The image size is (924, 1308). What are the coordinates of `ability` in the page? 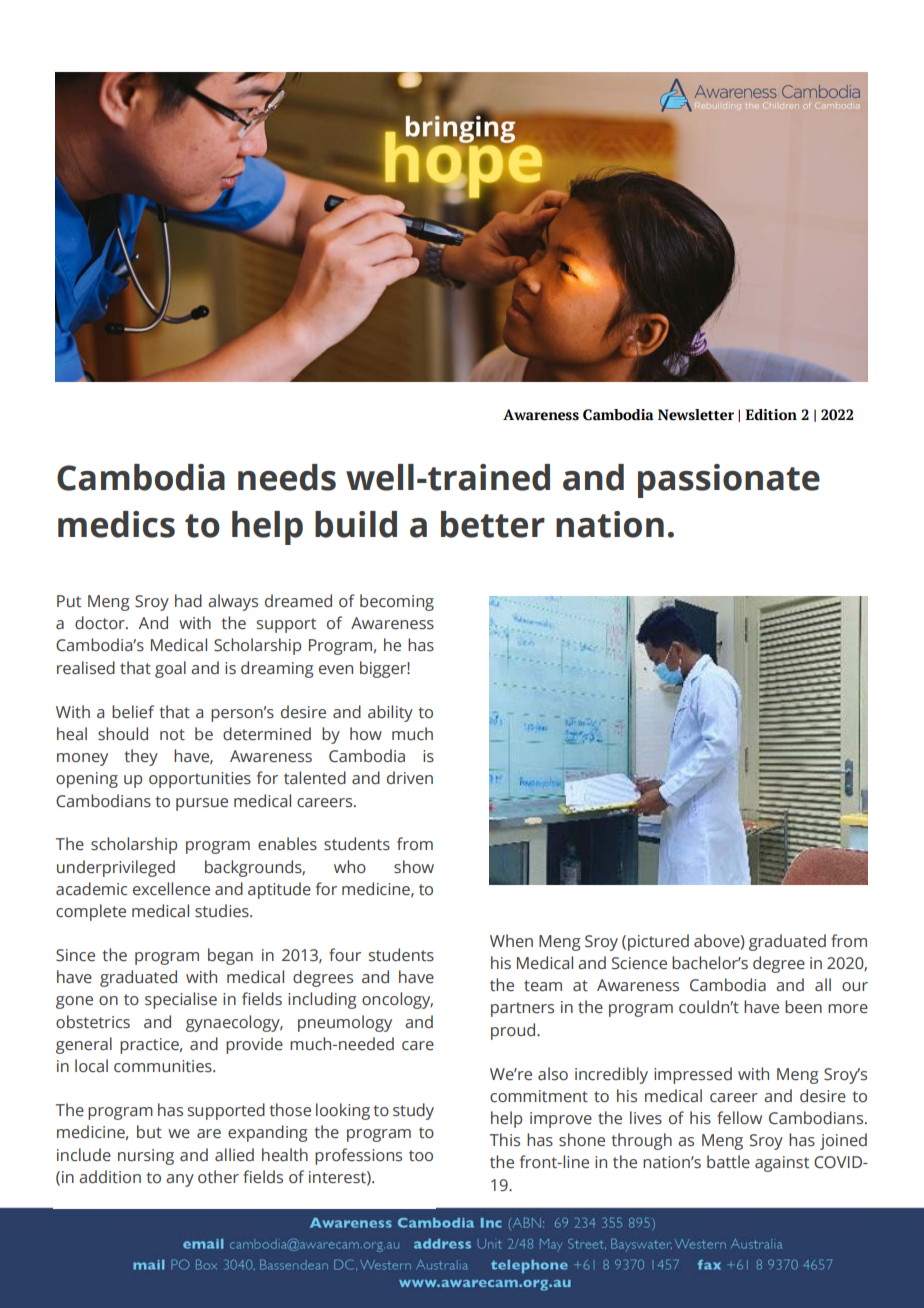 It's located at (390, 713).
